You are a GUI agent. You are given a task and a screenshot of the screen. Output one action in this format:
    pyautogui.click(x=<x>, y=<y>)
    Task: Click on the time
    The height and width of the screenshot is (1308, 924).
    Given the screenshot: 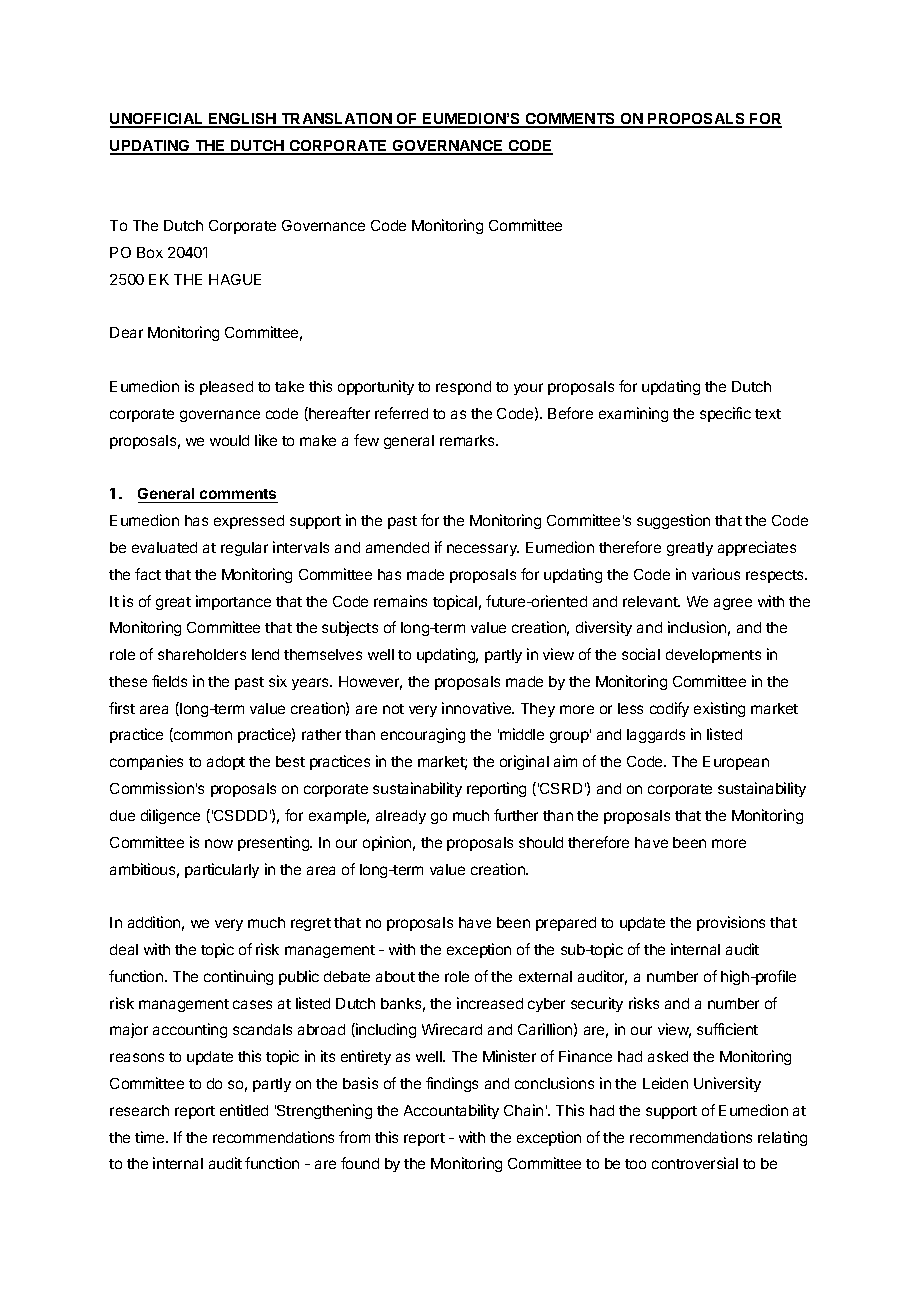 What is the action you would take?
    pyautogui.click(x=151, y=1137)
